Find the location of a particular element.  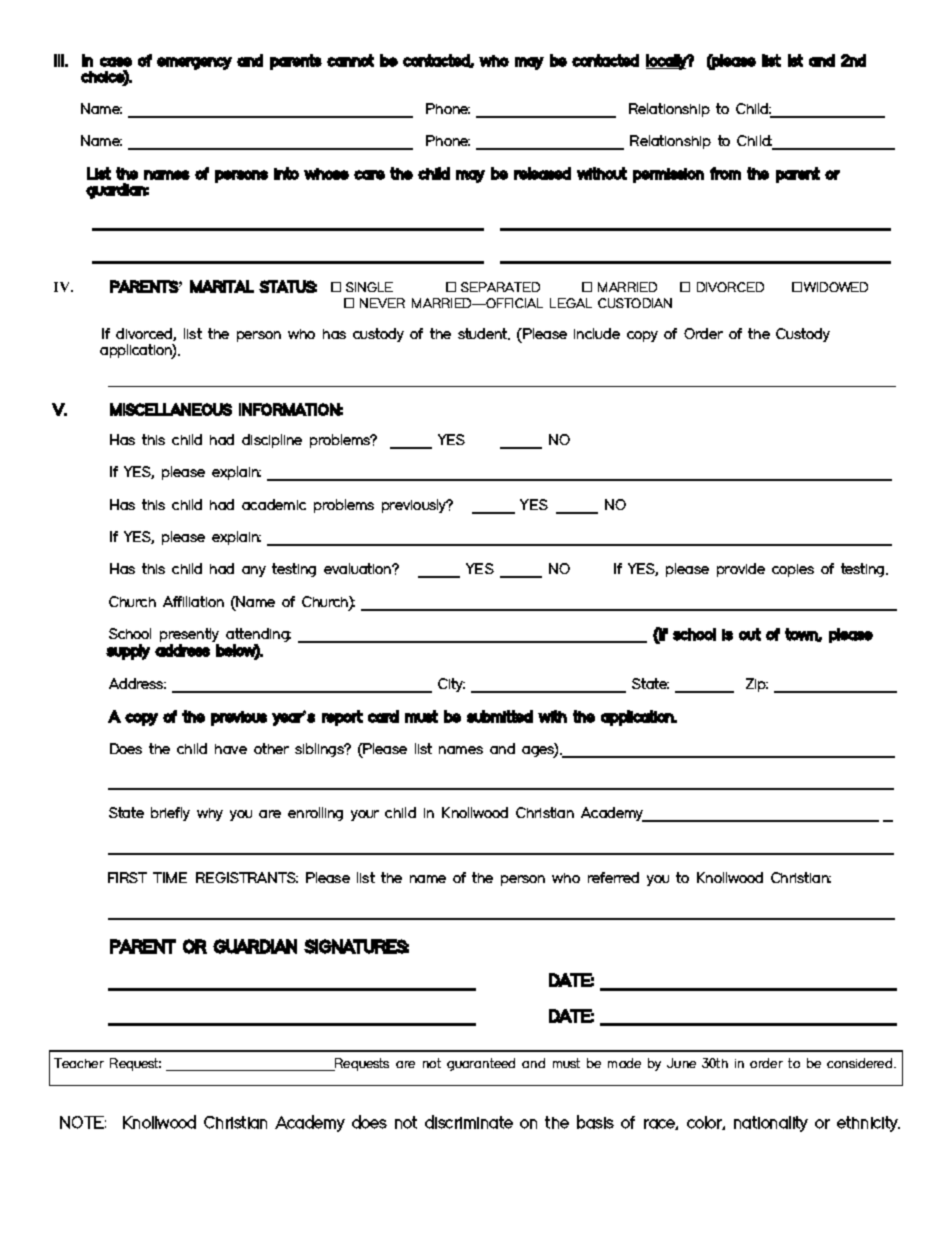

MARITAL is located at coordinates (222, 286).
